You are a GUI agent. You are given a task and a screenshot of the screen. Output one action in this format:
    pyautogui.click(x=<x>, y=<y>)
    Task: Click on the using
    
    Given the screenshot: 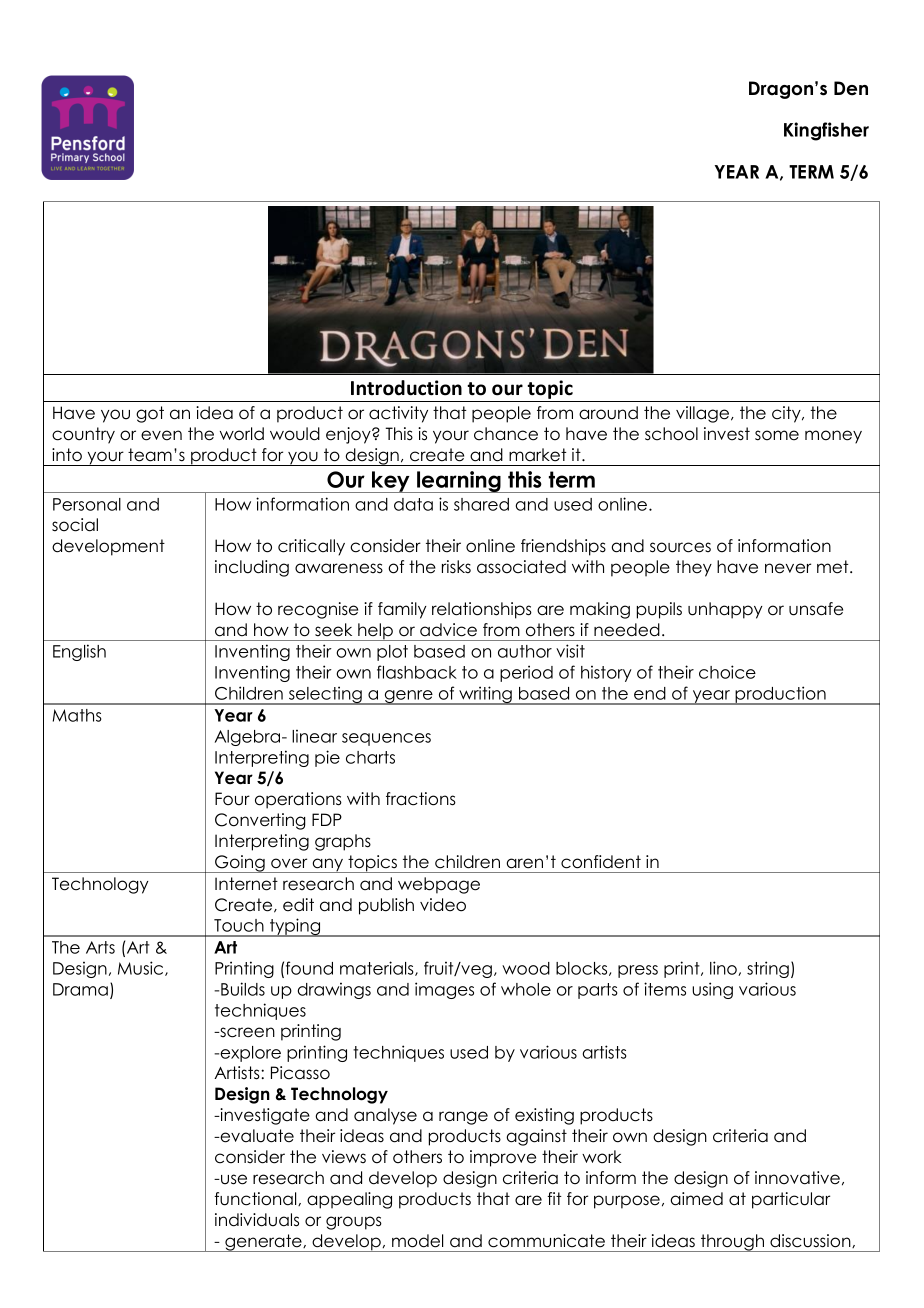 What is the action you would take?
    pyautogui.click(x=712, y=990)
